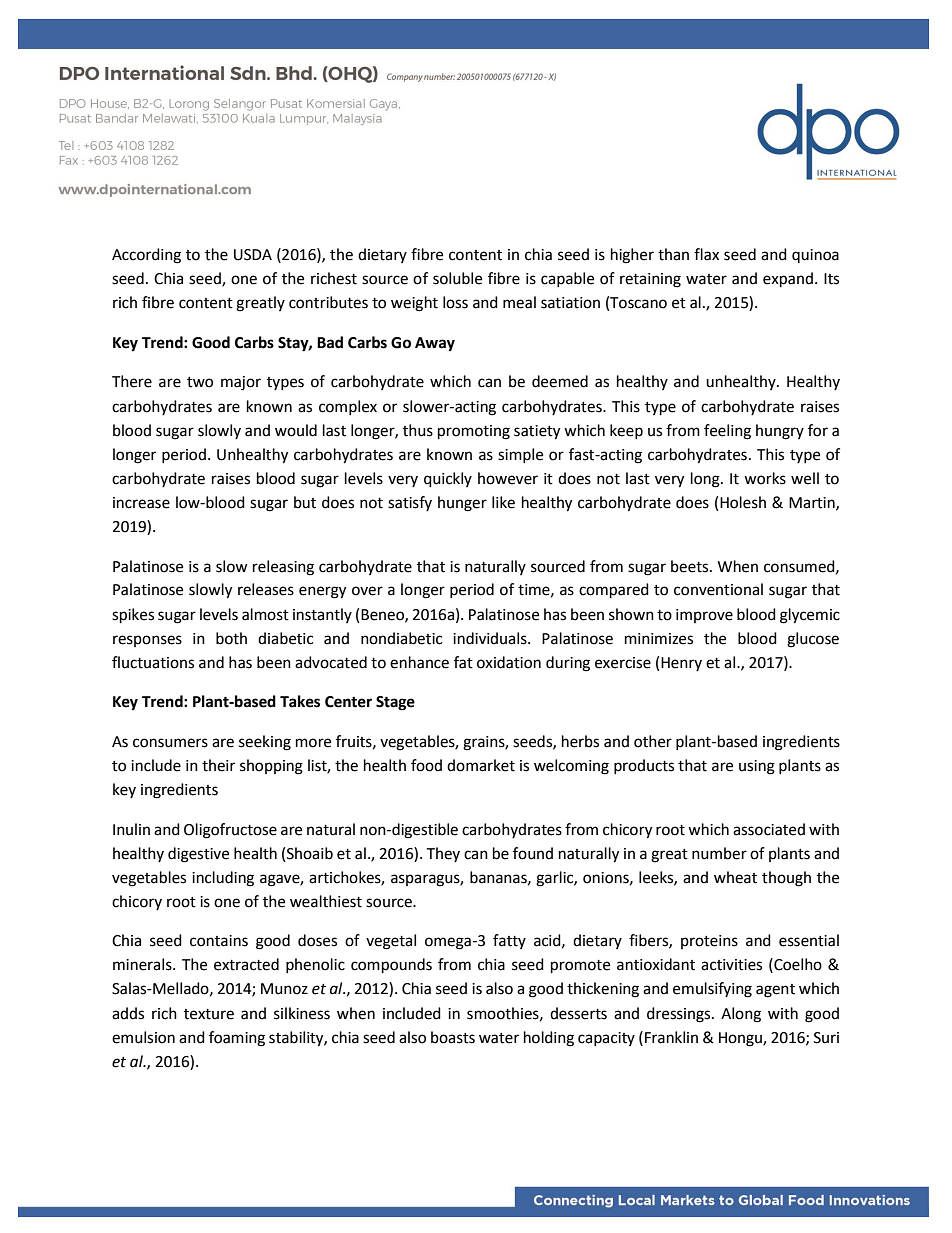 This screenshot has width=952, height=1233. Describe the element at coordinates (788, 280) in the screenshot. I see `expand` at that location.
